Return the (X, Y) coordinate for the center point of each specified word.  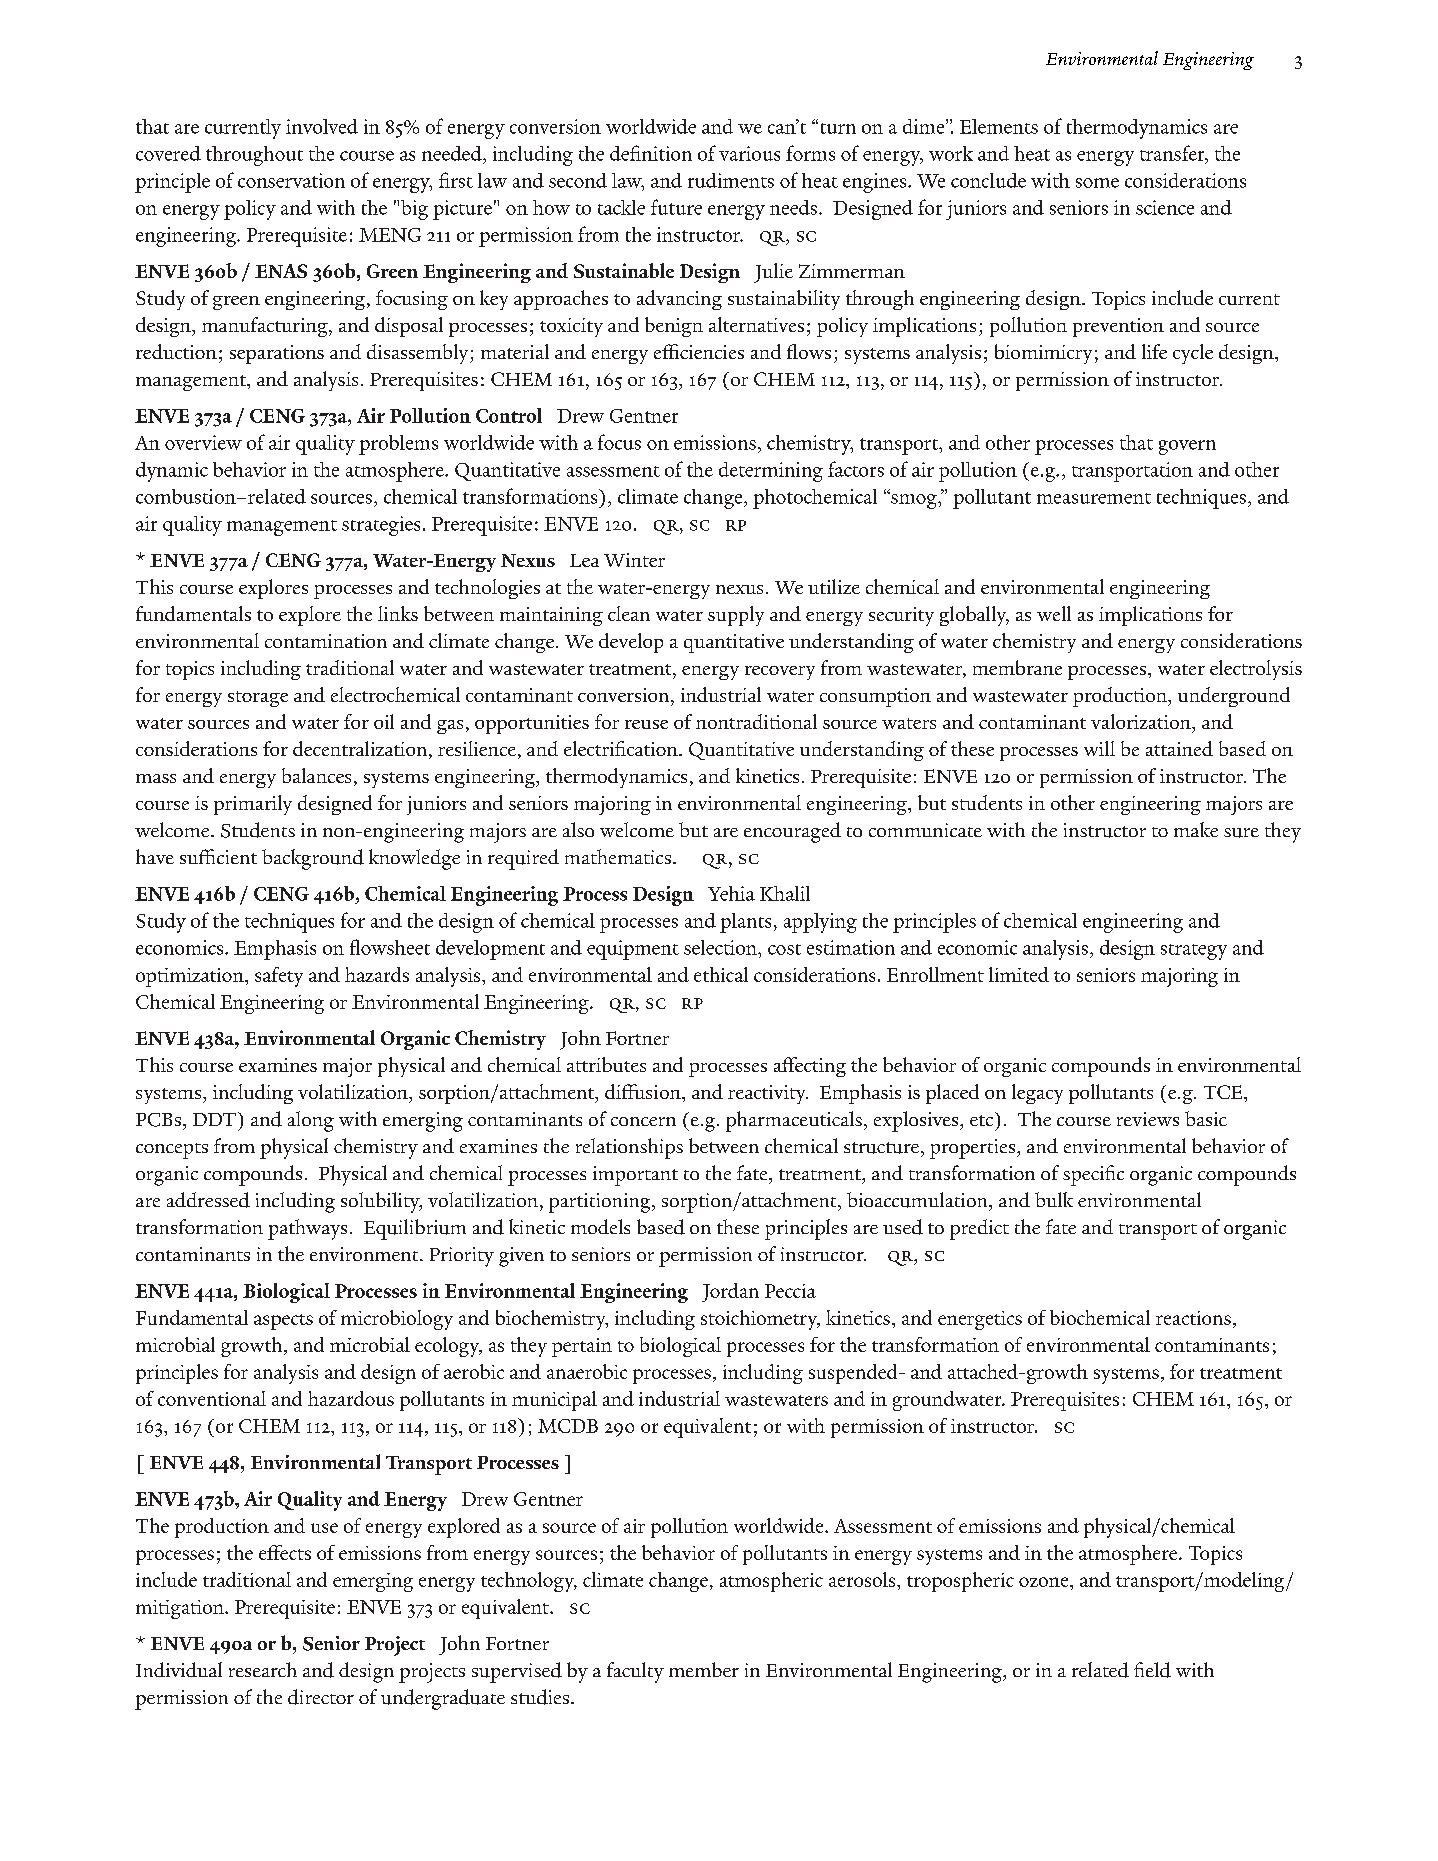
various (749, 153)
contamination (326, 641)
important (635, 1176)
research (263, 1669)
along (311, 1121)
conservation (291, 180)
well (1054, 613)
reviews (1148, 1119)
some (1097, 183)
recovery (780, 673)
